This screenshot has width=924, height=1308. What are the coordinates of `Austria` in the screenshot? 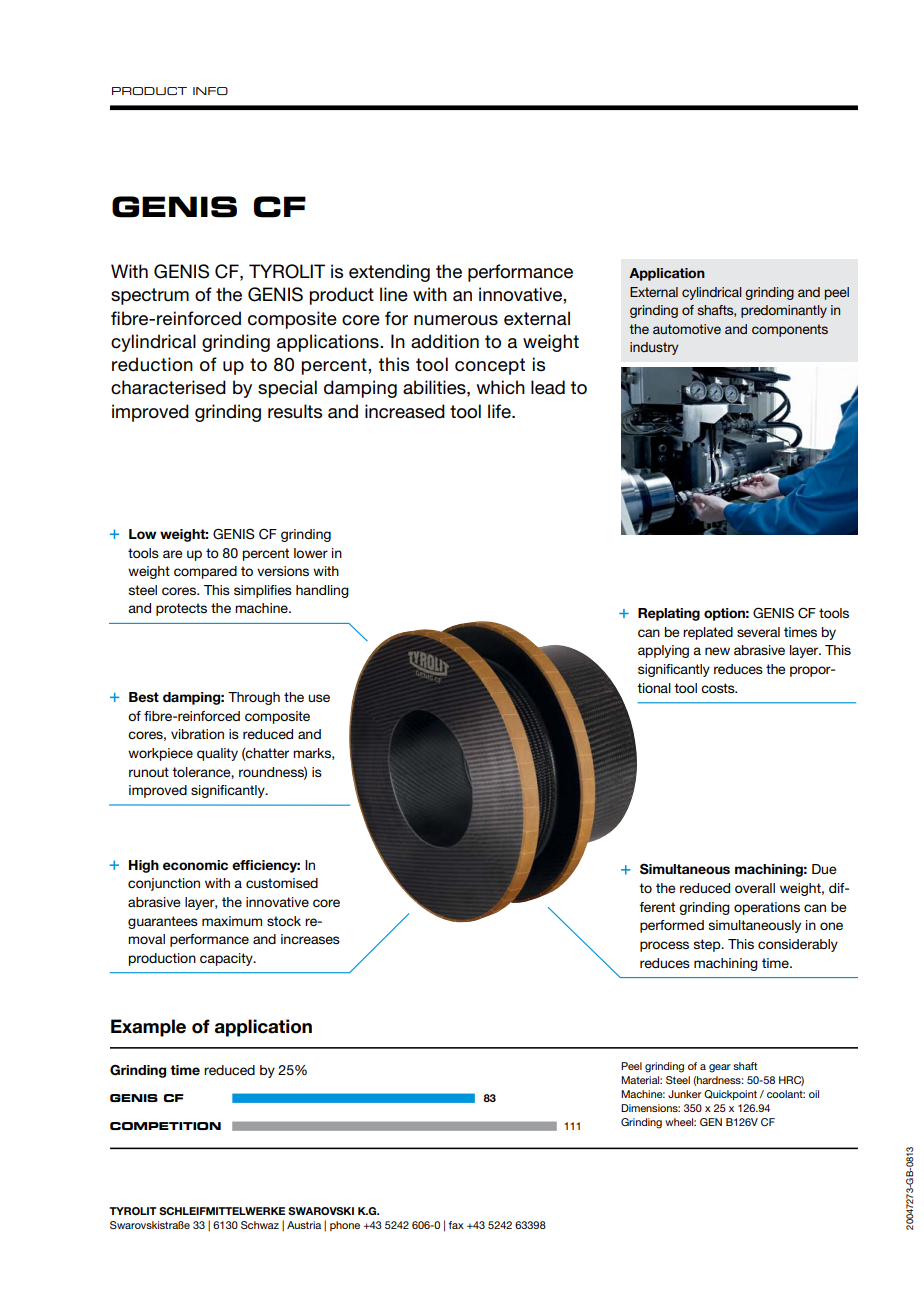 It's located at (304, 1225).
